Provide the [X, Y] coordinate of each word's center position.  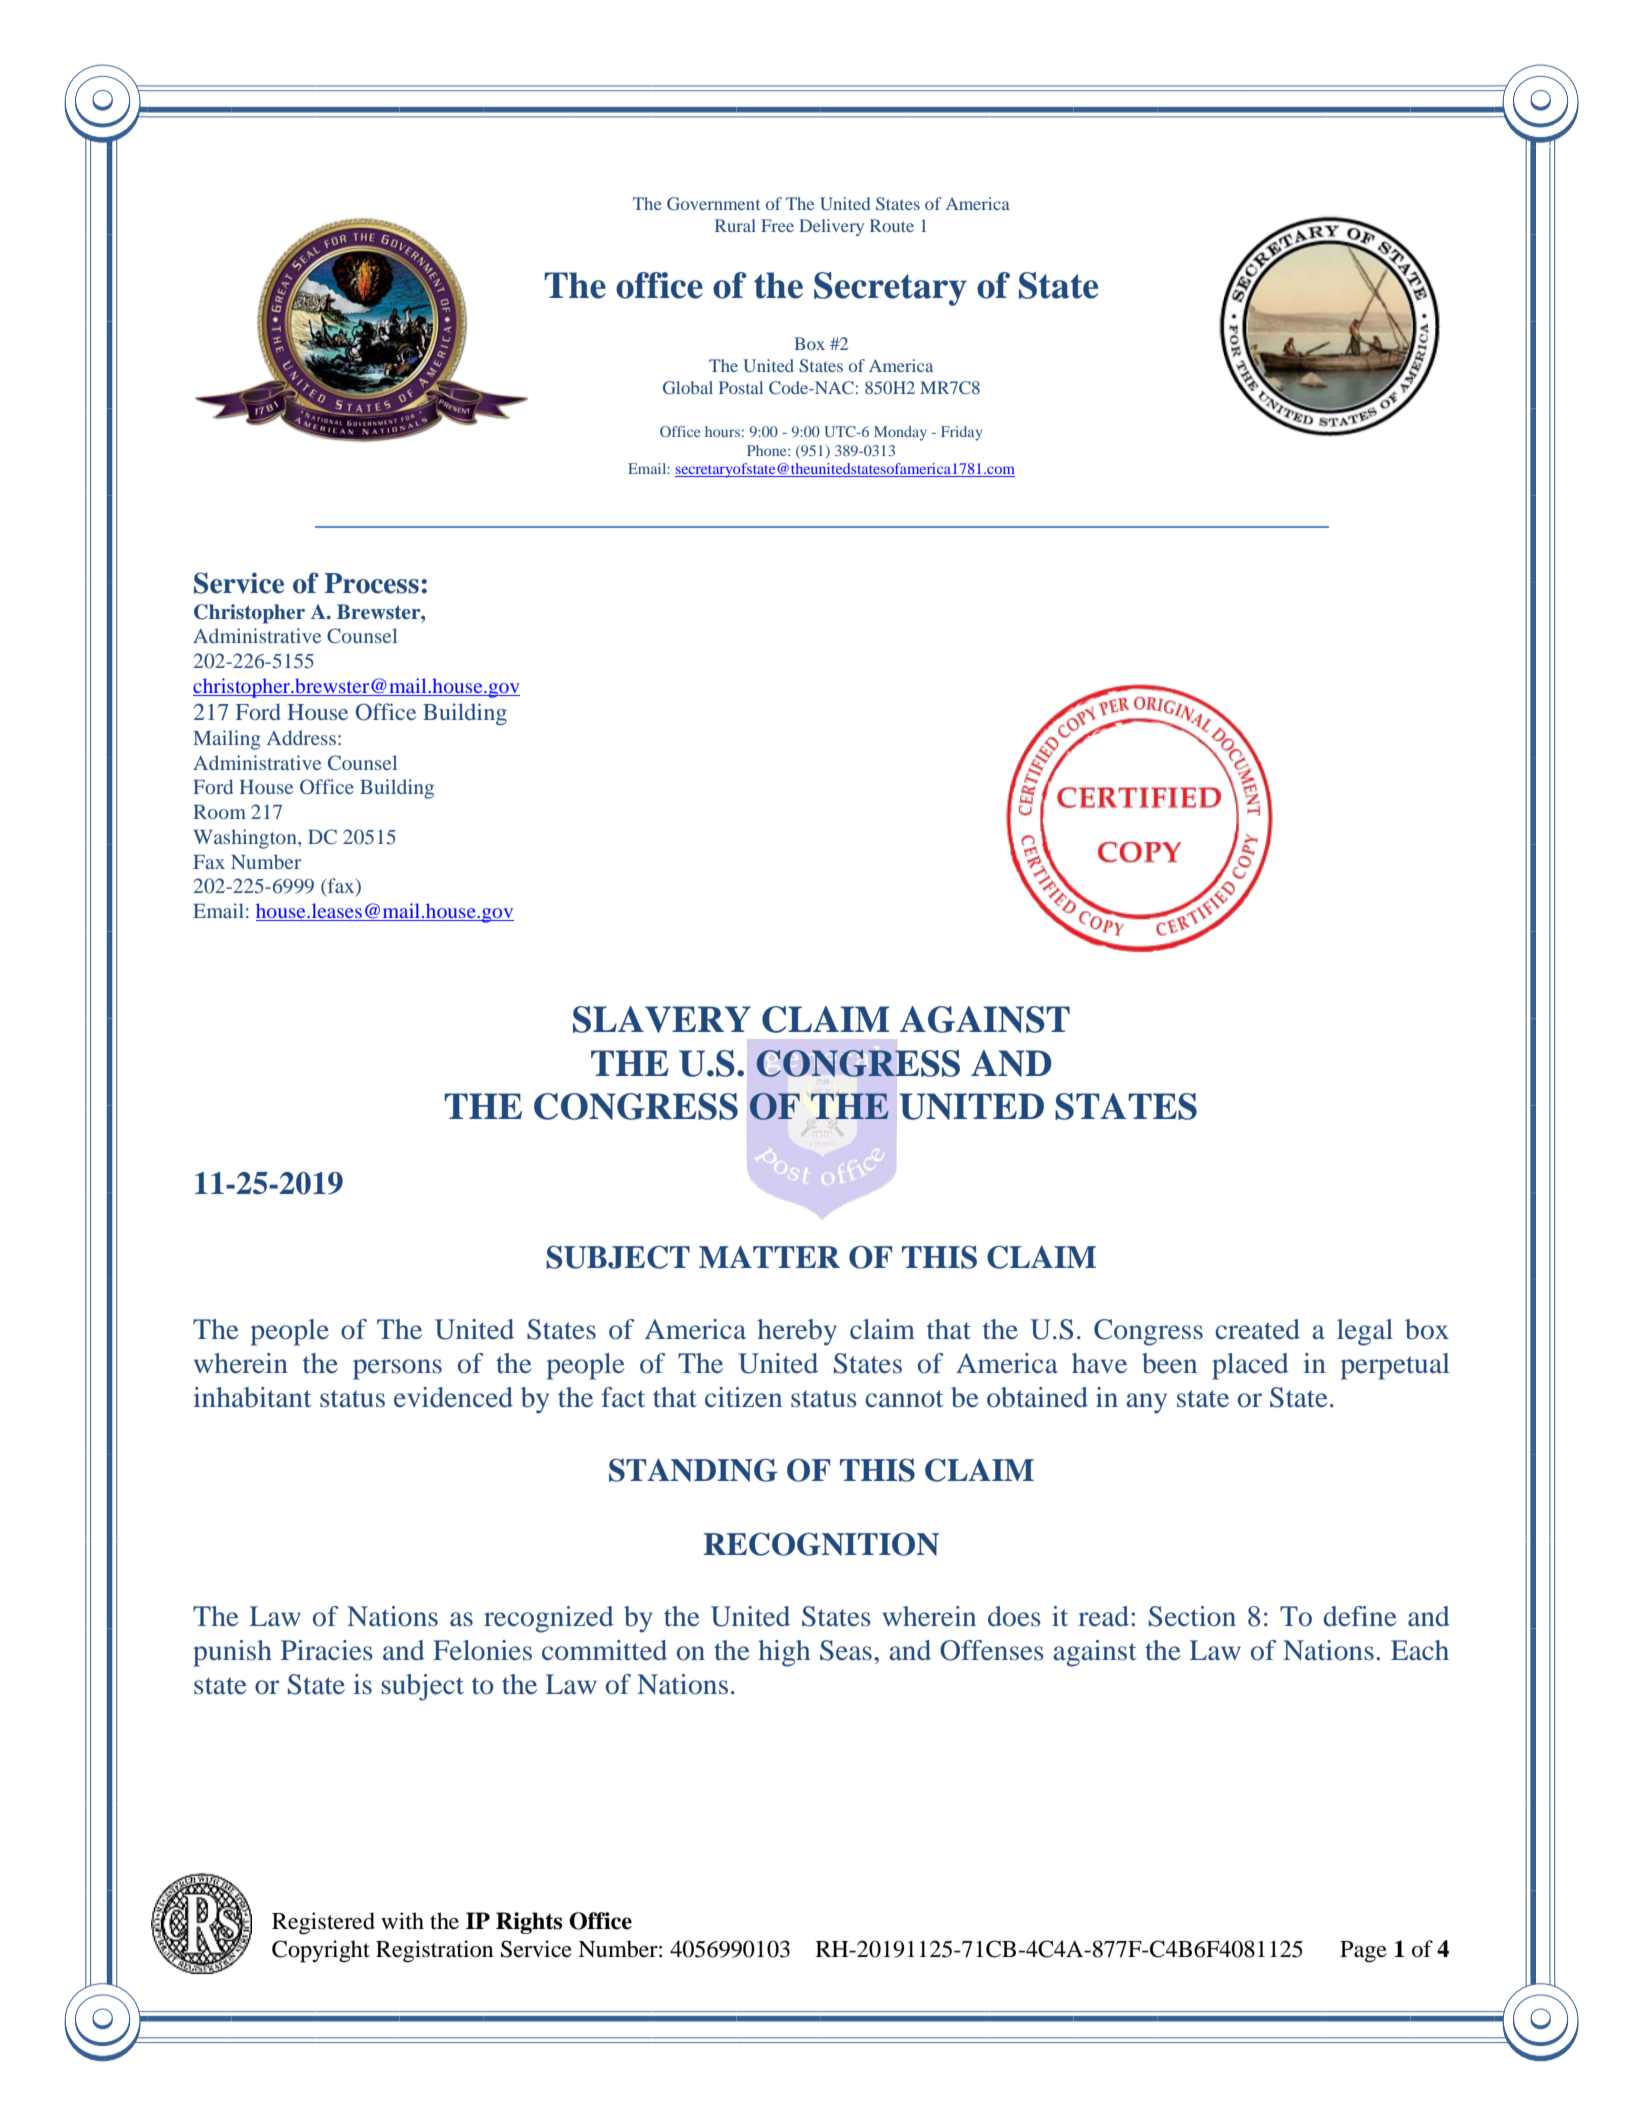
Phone [768, 450]
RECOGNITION [821, 1544]
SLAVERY [662, 1019]
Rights [529, 1923]
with [402, 1920]
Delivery [831, 227]
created [1257, 1329]
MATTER [769, 1257]
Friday [961, 433]
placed [1250, 1366]
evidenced [453, 1397]
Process [371, 583]
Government [713, 203]
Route [892, 225]
